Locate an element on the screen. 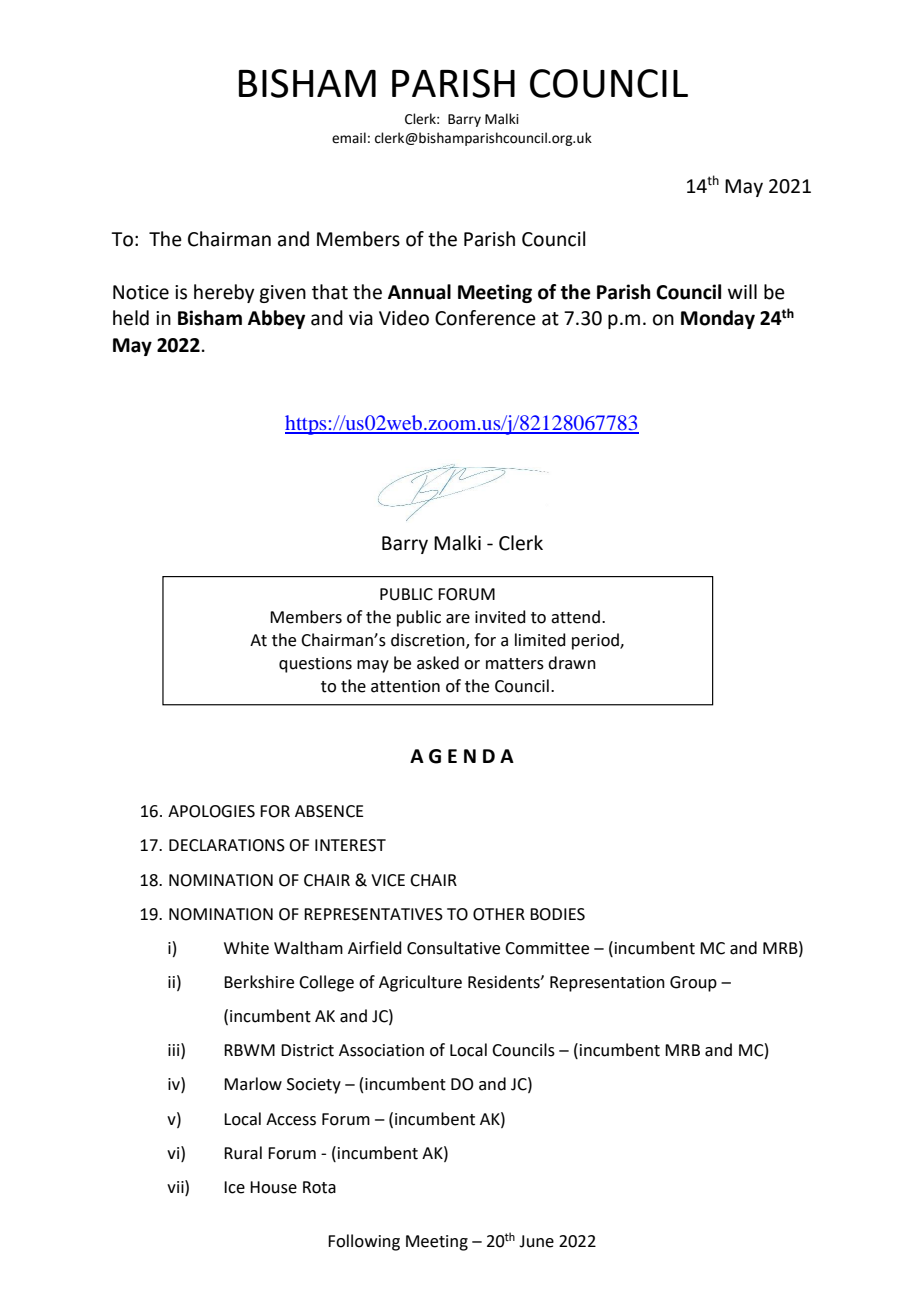 The image size is (924, 1308). attend is located at coordinates (575, 617).
